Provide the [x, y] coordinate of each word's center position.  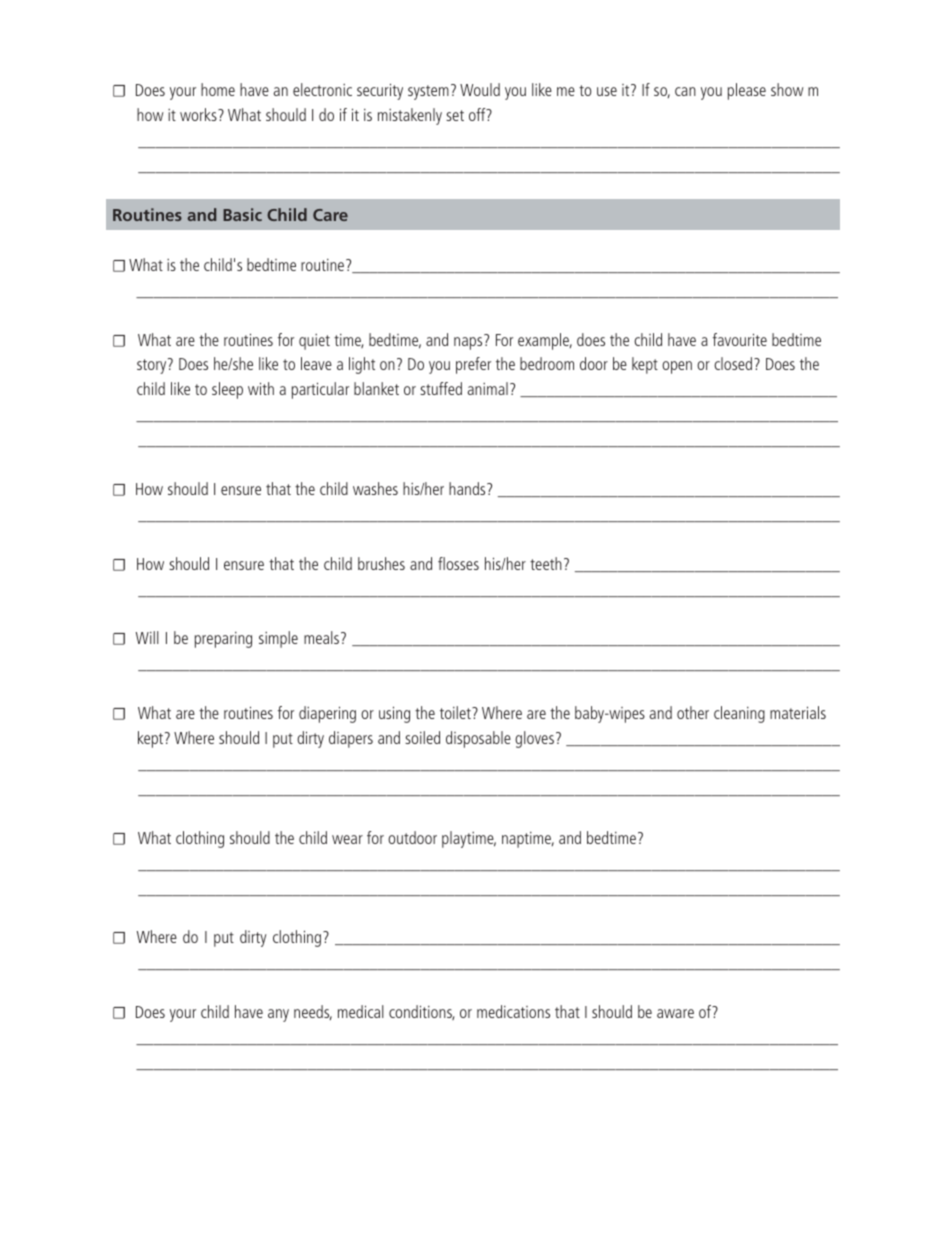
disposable [478, 739]
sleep [227, 390]
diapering [327, 714]
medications [513, 1011]
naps [469, 342]
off [478, 114]
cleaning [739, 714]
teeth [546, 563]
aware [675, 1013]
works [199, 114]
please [747, 91]
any [278, 1015]
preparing [223, 640]
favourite [740, 339]
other [693, 712]
